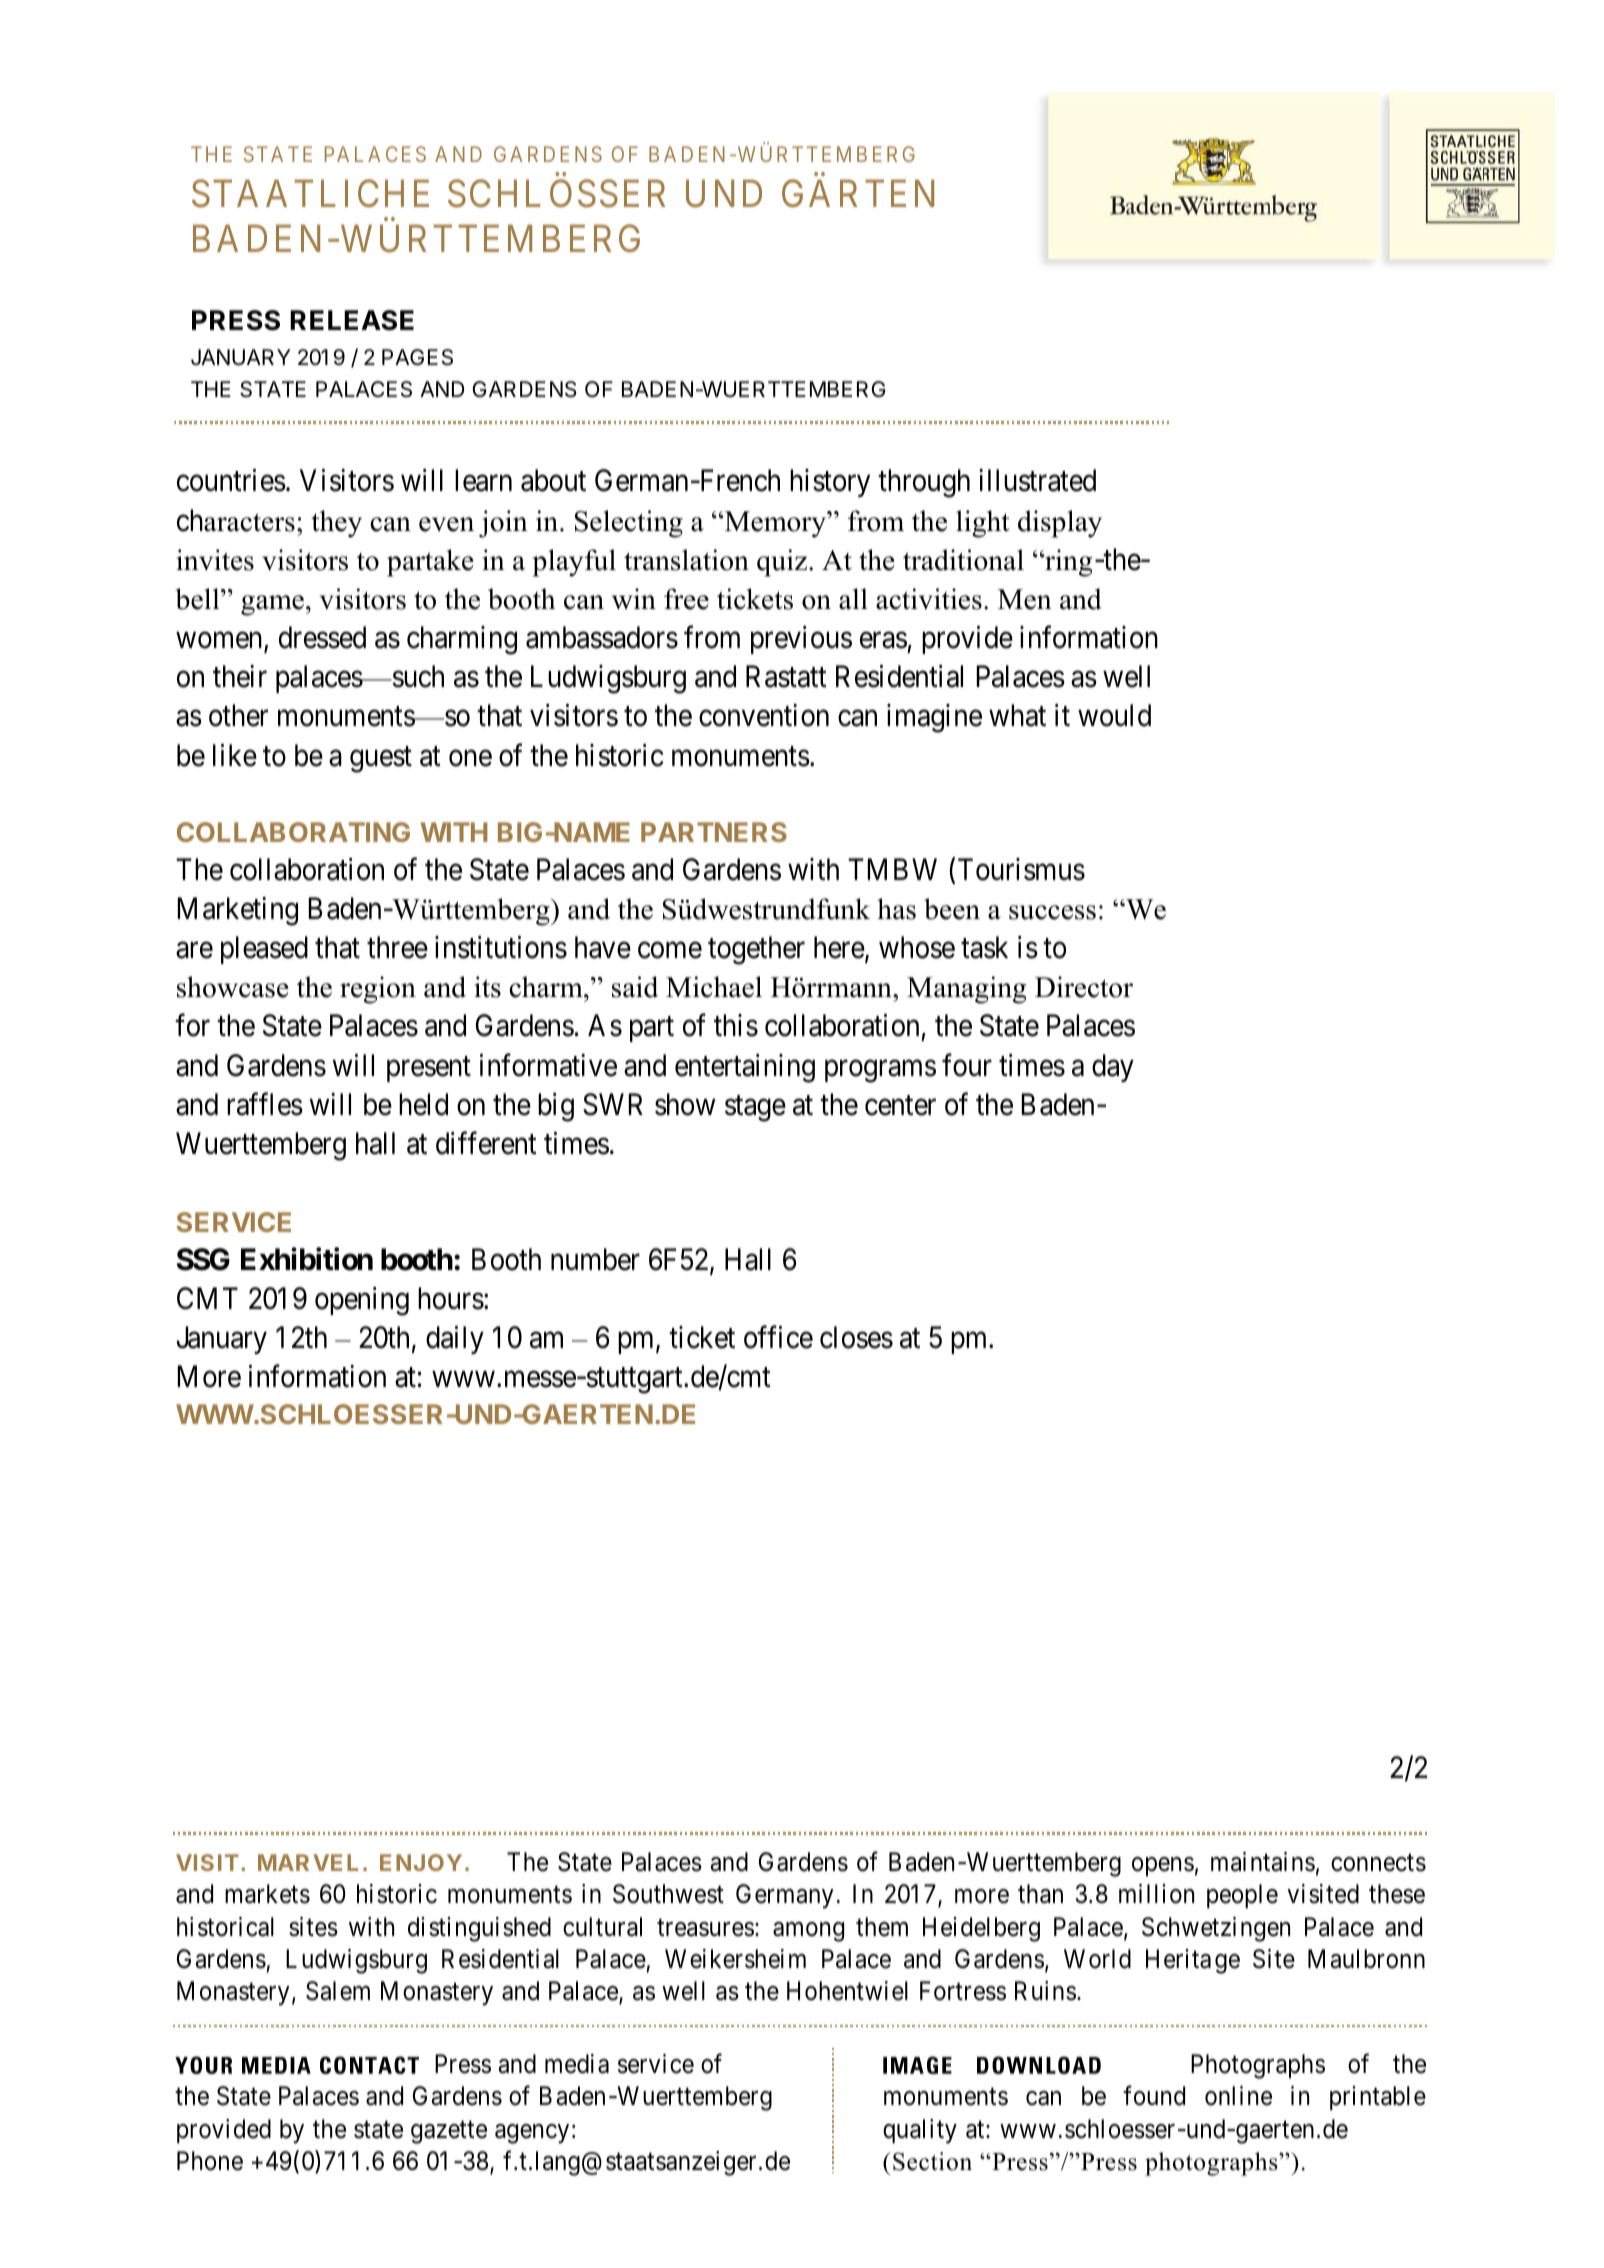 This screenshot has width=1604, height=2268. Describe the element at coordinates (1263, 1862) in the screenshot. I see `maintains` at that location.
